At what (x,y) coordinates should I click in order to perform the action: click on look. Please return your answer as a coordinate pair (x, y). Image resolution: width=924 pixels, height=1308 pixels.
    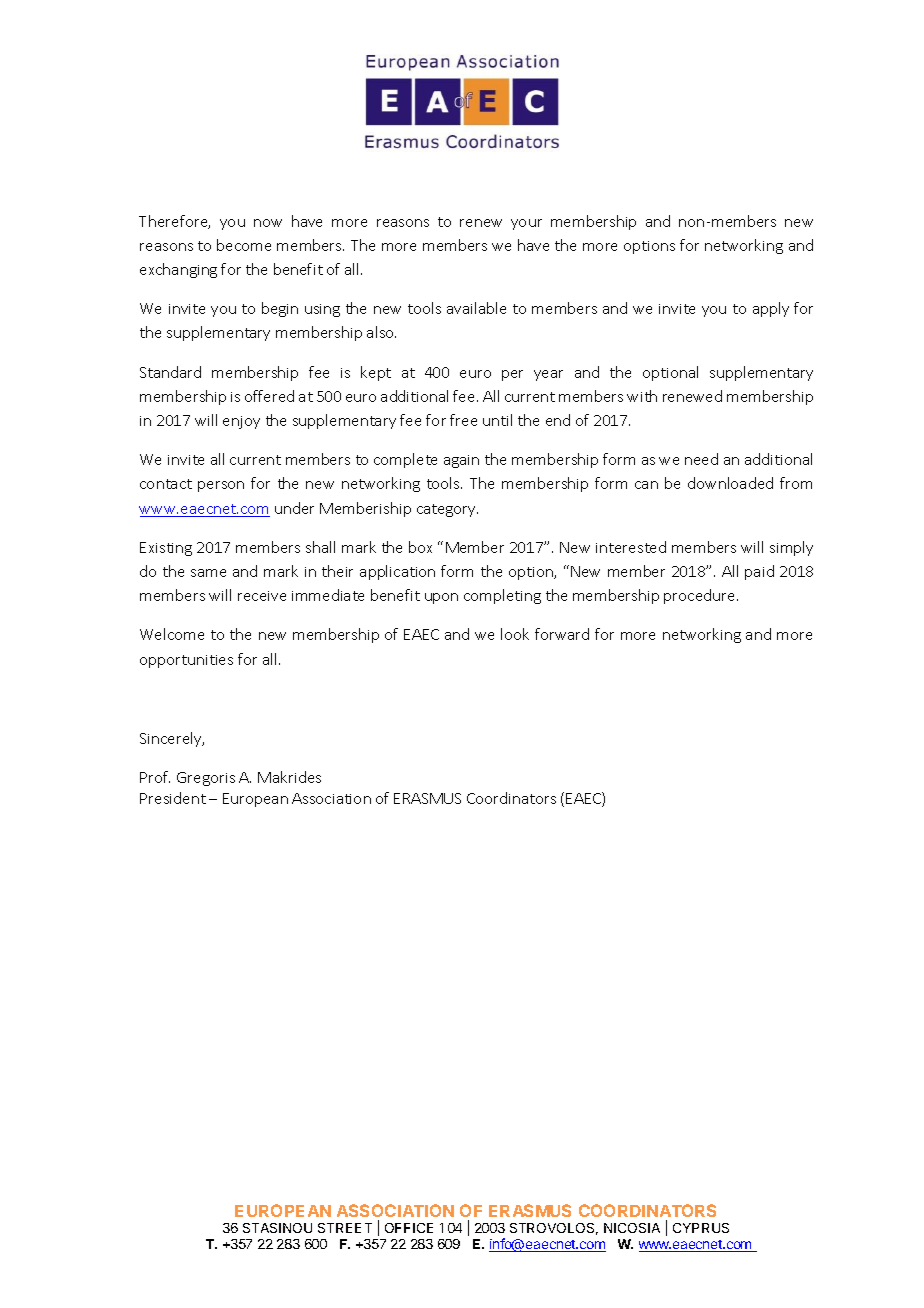
    Looking at the image, I should click on (515, 634).
